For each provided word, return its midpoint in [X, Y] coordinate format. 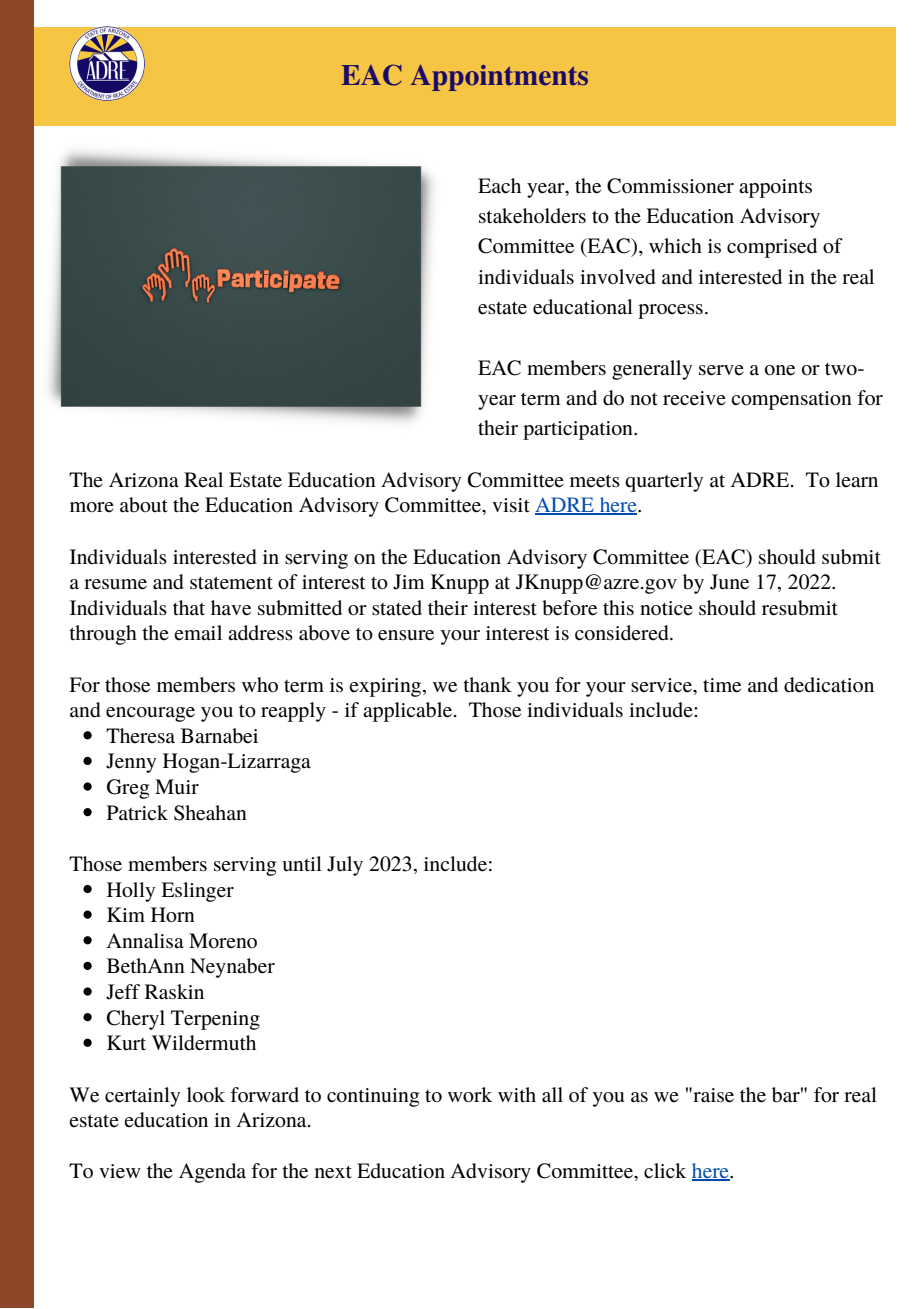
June [729, 582]
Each [499, 186]
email [198, 633]
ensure [406, 635]
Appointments [499, 78]
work [470, 1095]
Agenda [212, 1173]
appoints [775, 188]
